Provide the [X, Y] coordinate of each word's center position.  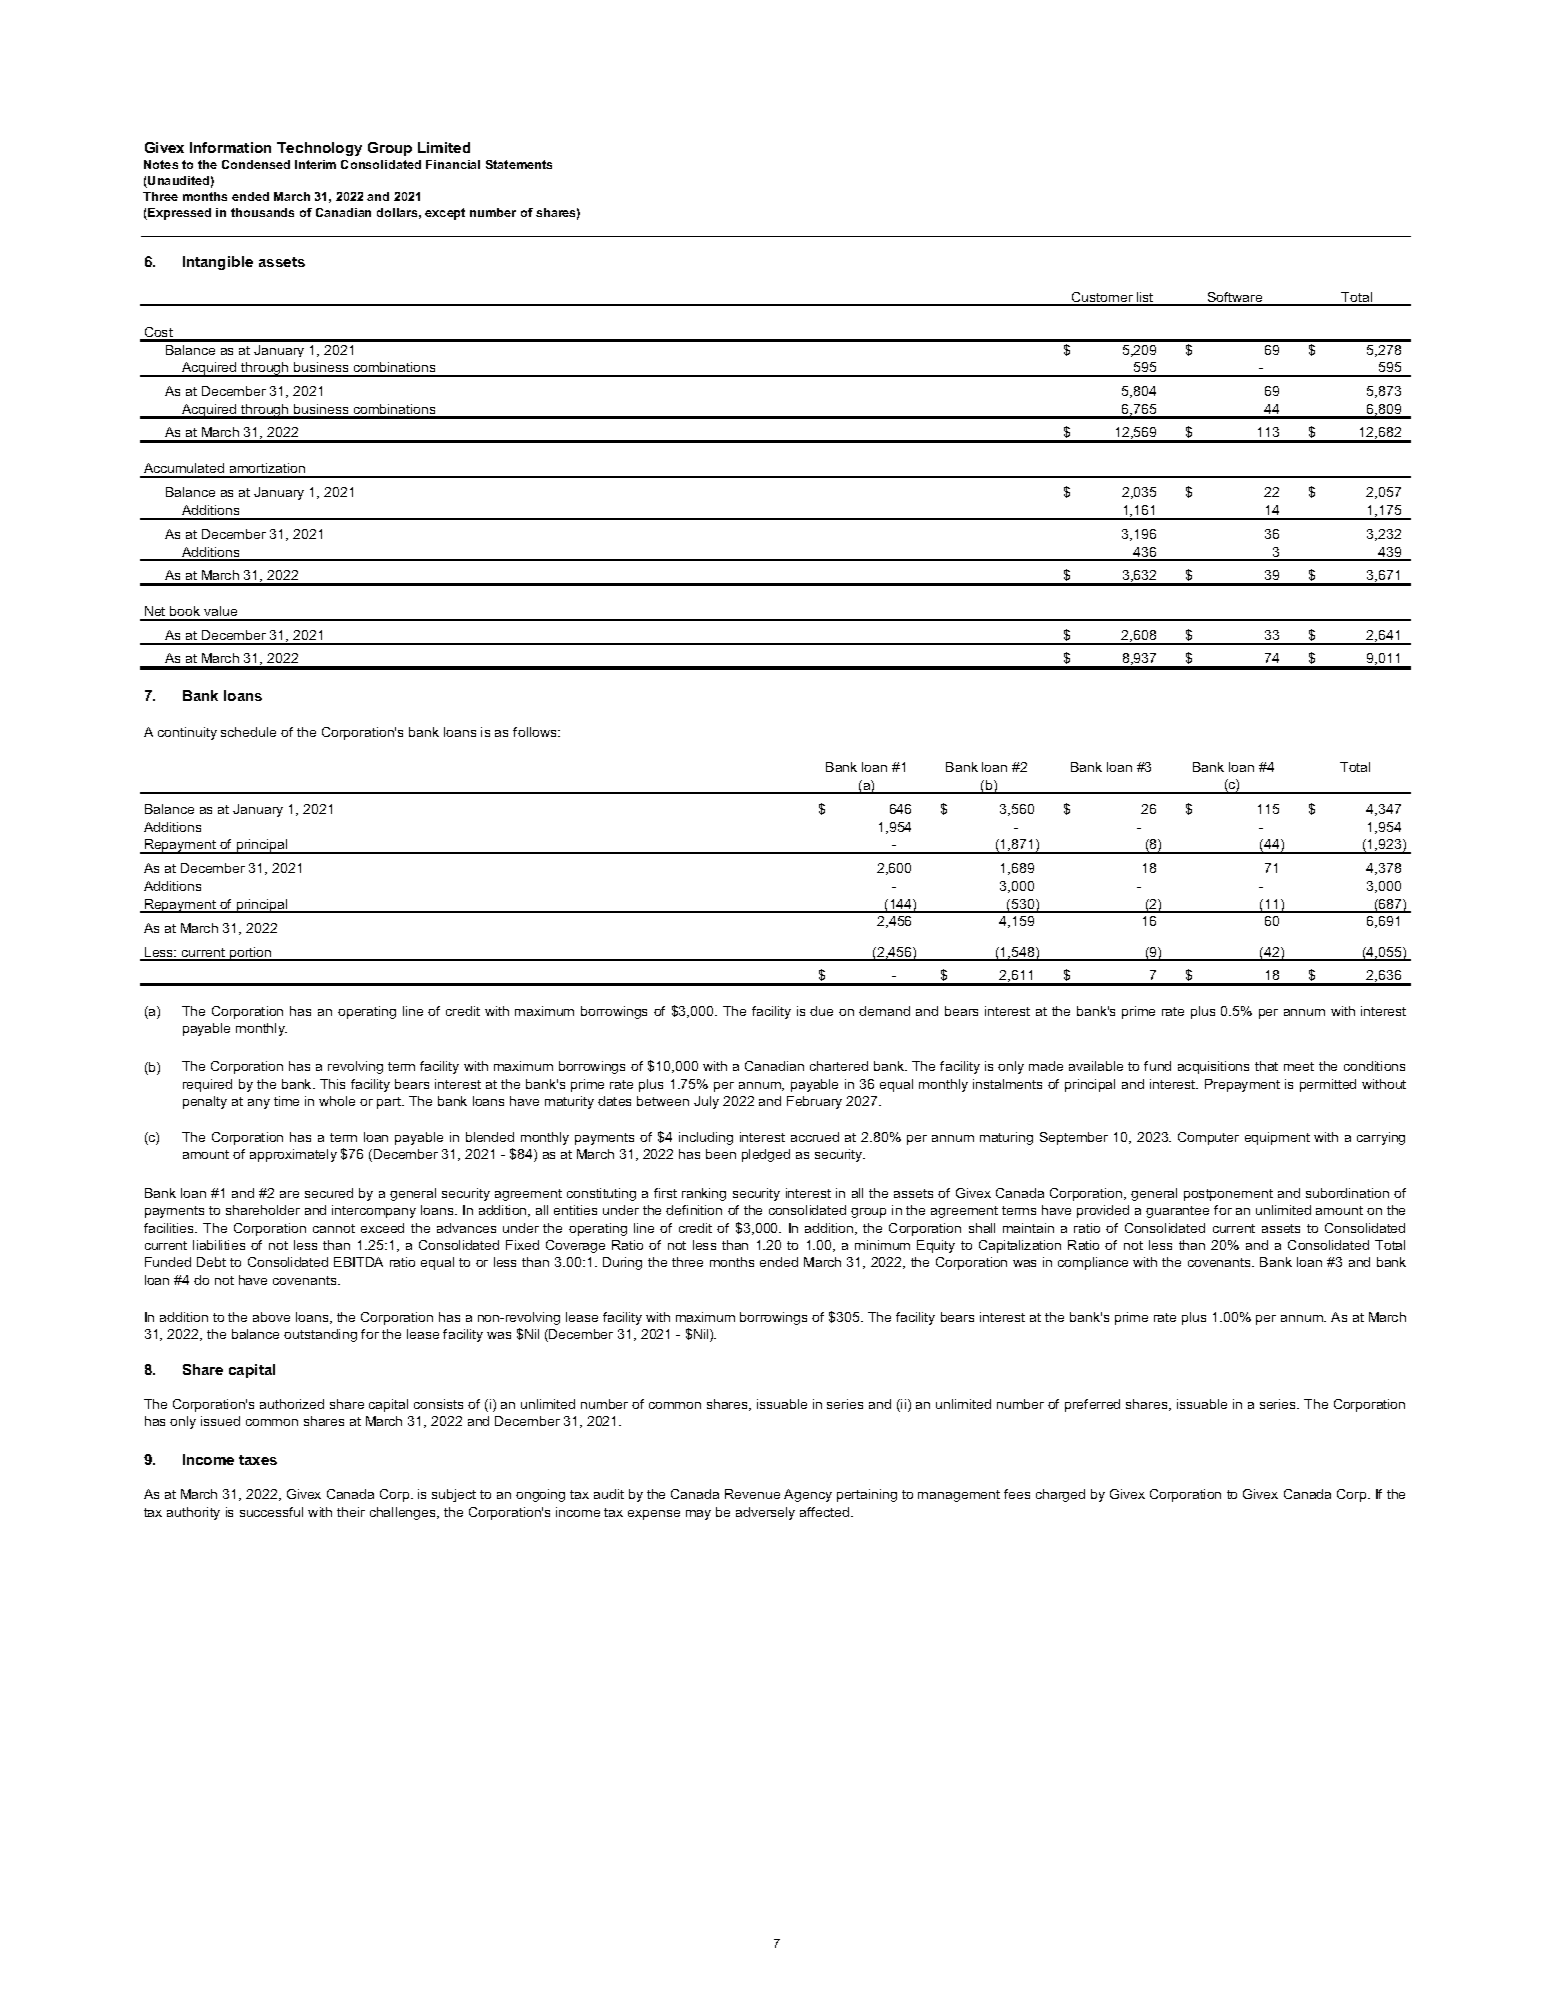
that [1266, 1066]
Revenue [752, 1494]
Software [1235, 298]
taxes [258, 1460]
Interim [315, 164]
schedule [248, 732]
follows [536, 732]
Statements [519, 164]
